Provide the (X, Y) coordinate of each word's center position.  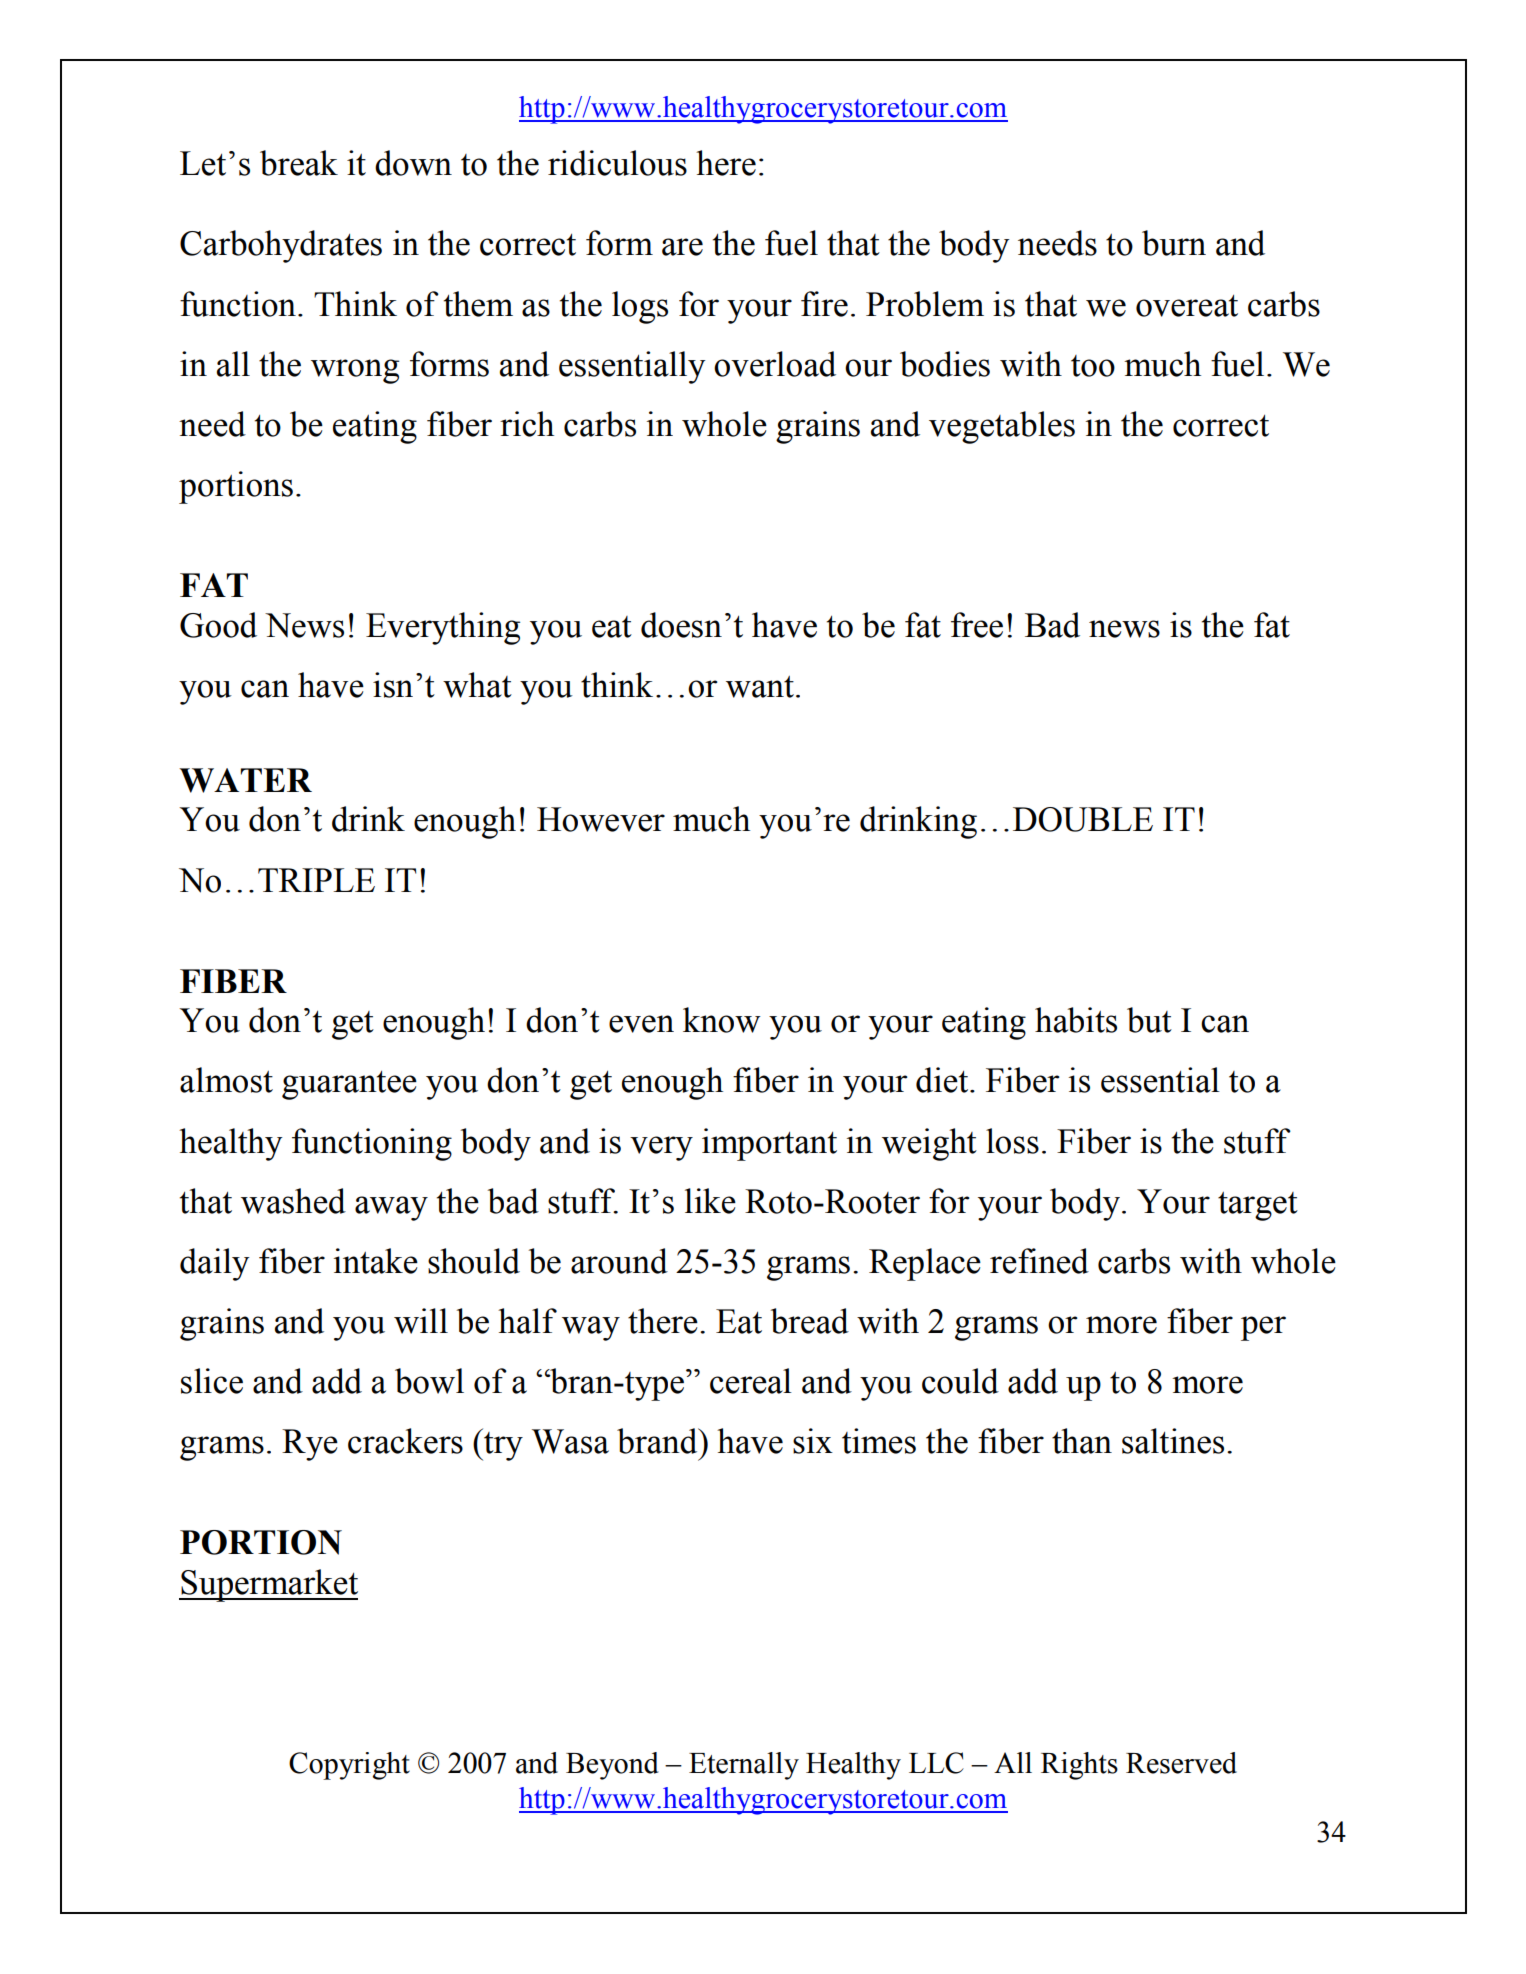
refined (1039, 1261)
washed (293, 1201)
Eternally (744, 1766)
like (710, 1201)
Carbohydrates (281, 246)
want (760, 687)
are (682, 247)
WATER (245, 780)
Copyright (349, 1766)
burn (1174, 243)
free (977, 625)
